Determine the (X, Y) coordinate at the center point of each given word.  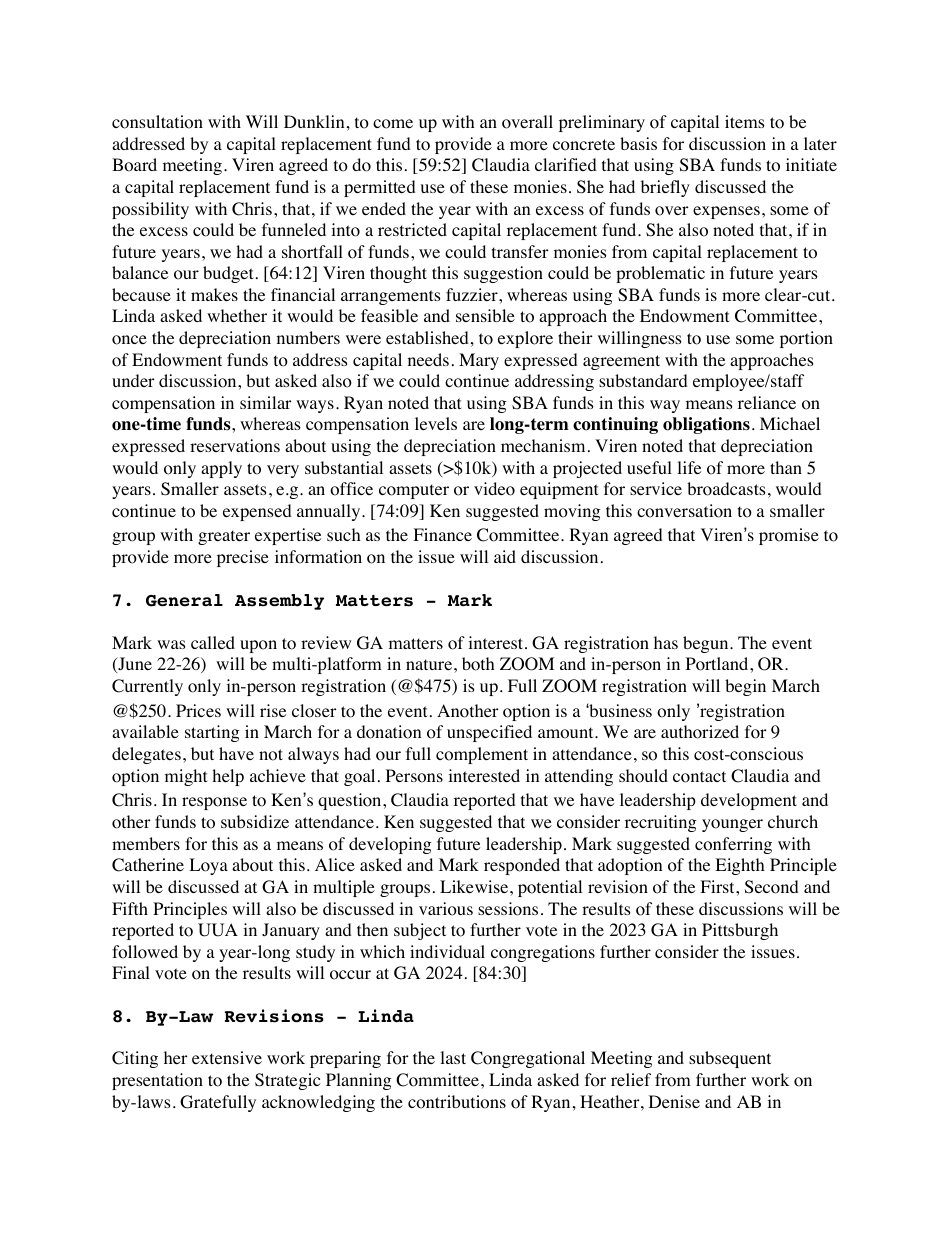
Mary (479, 361)
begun (707, 644)
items (745, 121)
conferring (733, 845)
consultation (157, 122)
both (478, 664)
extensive (227, 1057)
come (393, 124)
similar (266, 402)
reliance (767, 402)
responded (522, 866)
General (184, 600)
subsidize (255, 821)
